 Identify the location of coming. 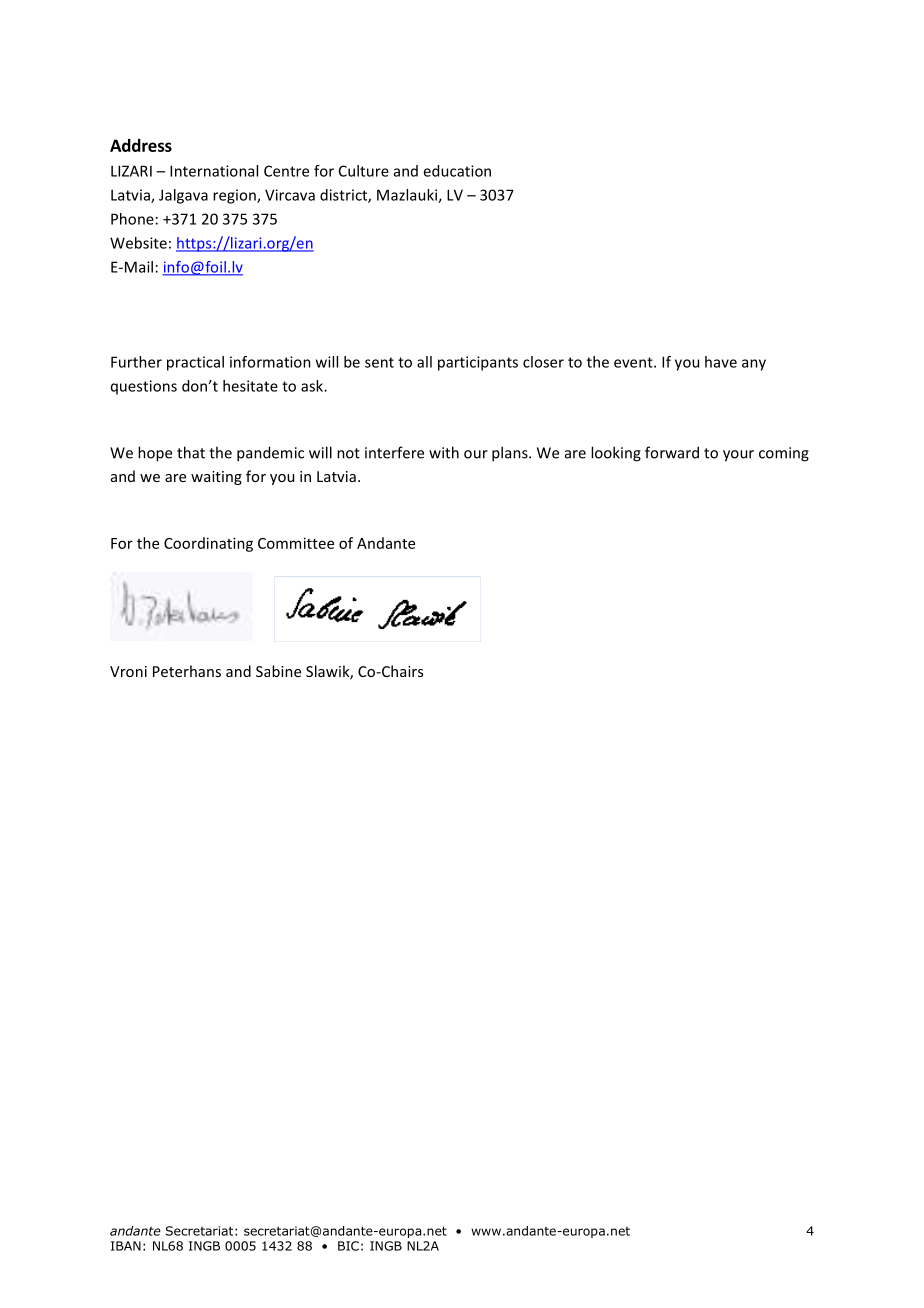
(784, 454).
